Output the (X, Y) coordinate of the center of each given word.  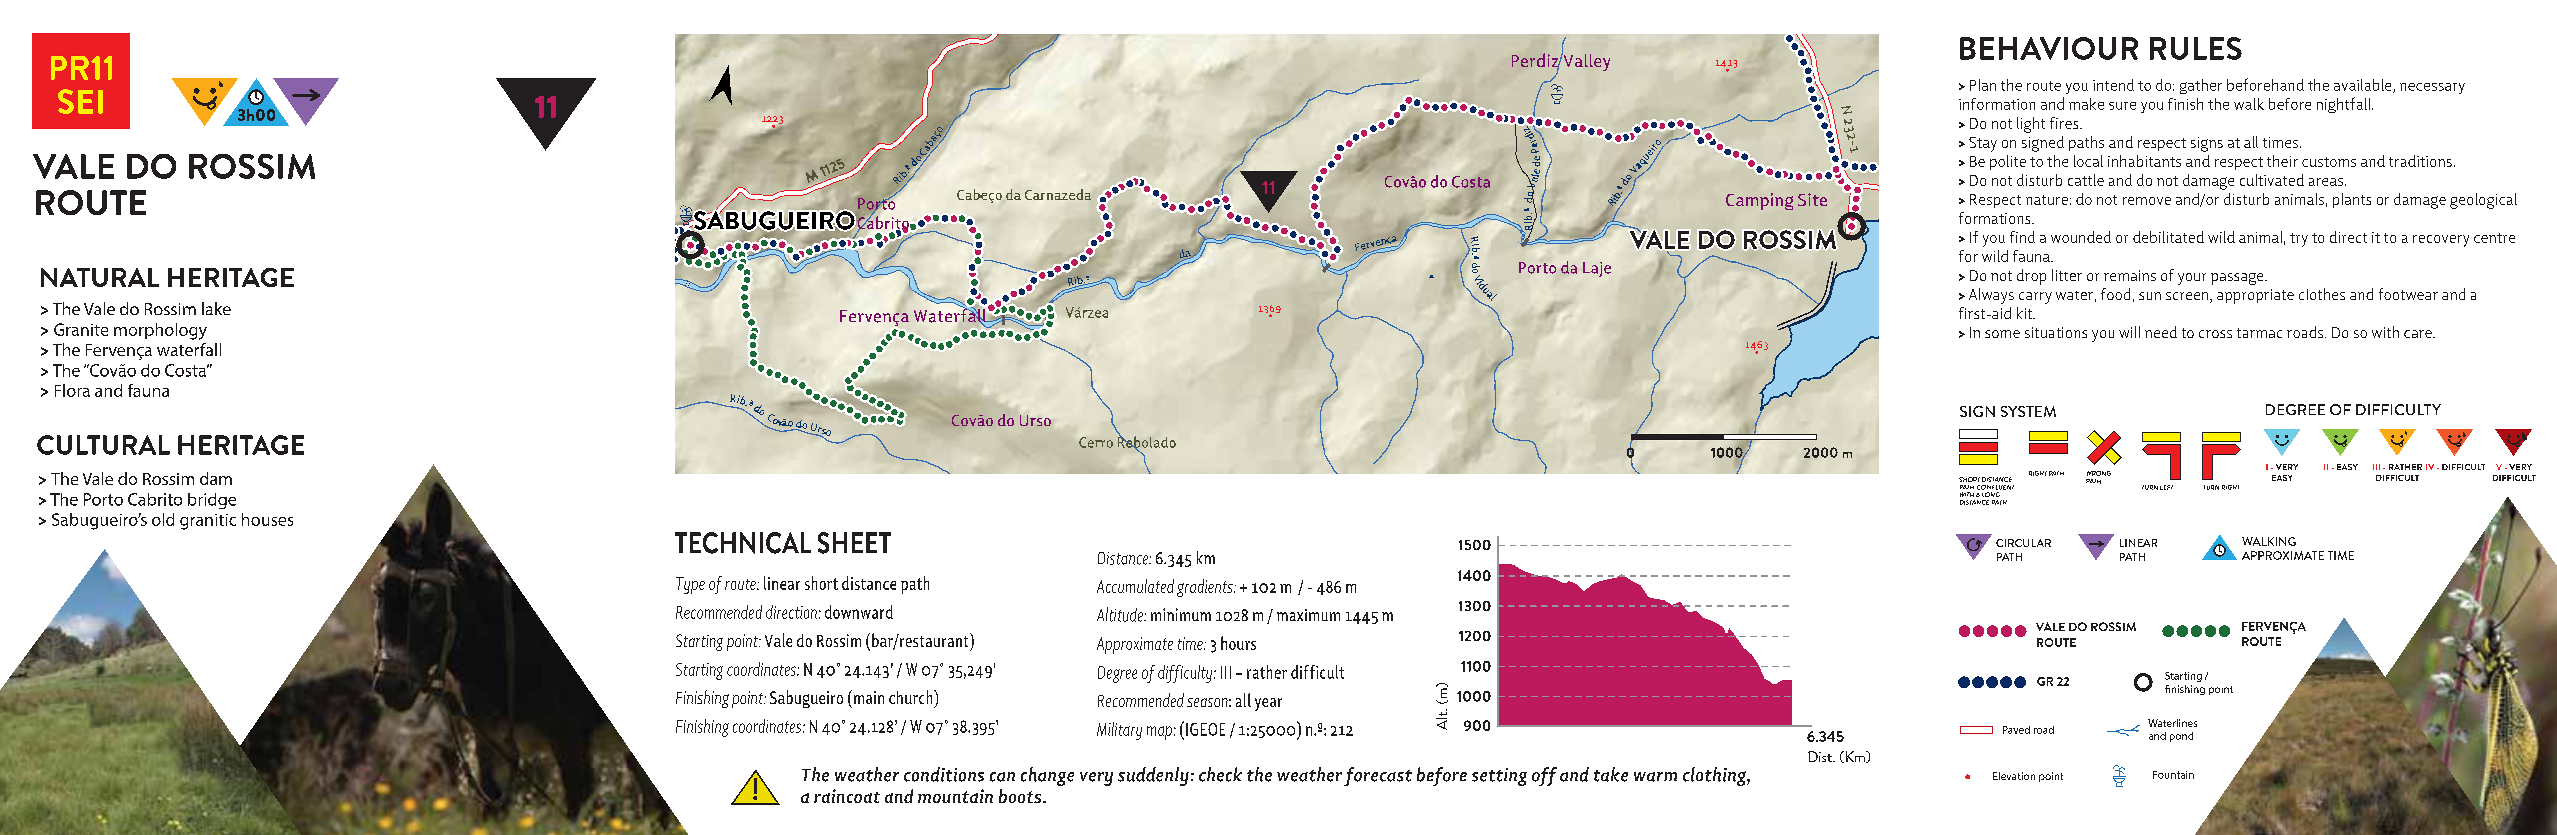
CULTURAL (103, 445)
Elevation (2014, 776)
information (1997, 104)
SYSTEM (2028, 411)
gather (2201, 86)
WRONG (2099, 473)
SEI (80, 101)
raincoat (847, 796)
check (1220, 774)
